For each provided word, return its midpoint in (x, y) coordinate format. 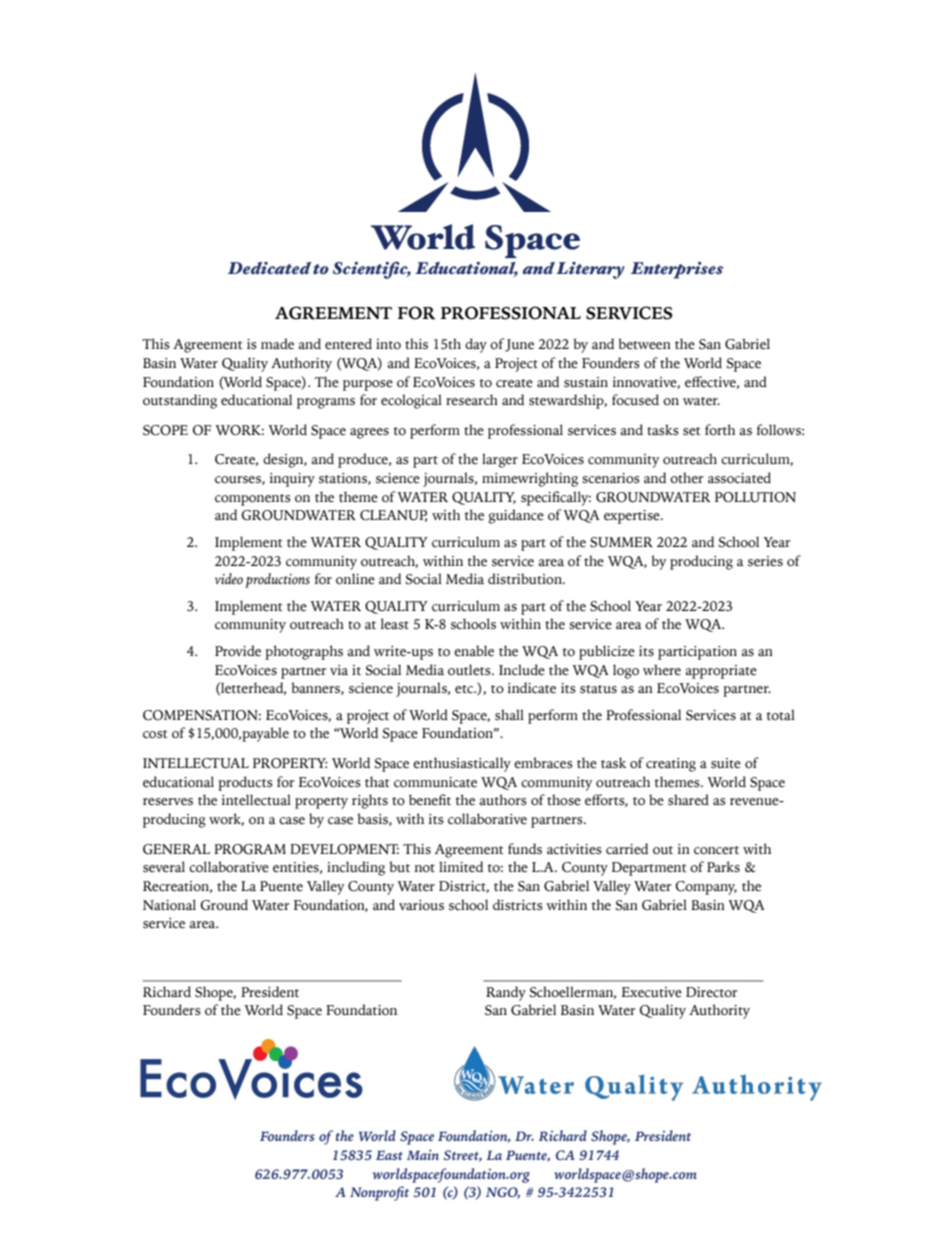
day (476, 345)
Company (706, 888)
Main (423, 1154)
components (253, 500)
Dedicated (269, 268)
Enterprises (677, 270)
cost (155, 734)
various (421, 905)
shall (509, 715)
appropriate (721, 672)
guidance (516, 516)
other (686, 478)
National (169, 905)
